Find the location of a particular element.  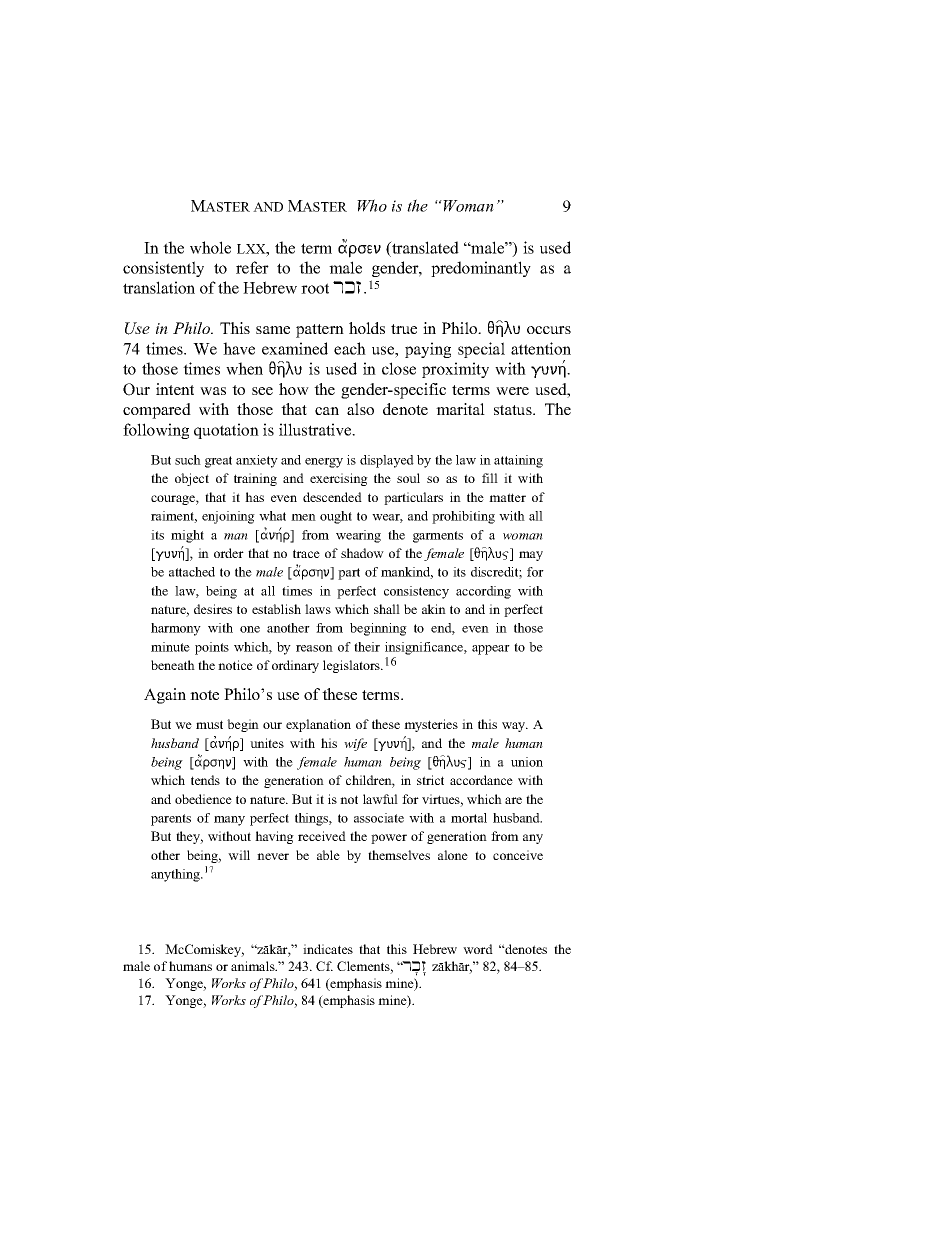

object is located at coordinates (192, 479).
